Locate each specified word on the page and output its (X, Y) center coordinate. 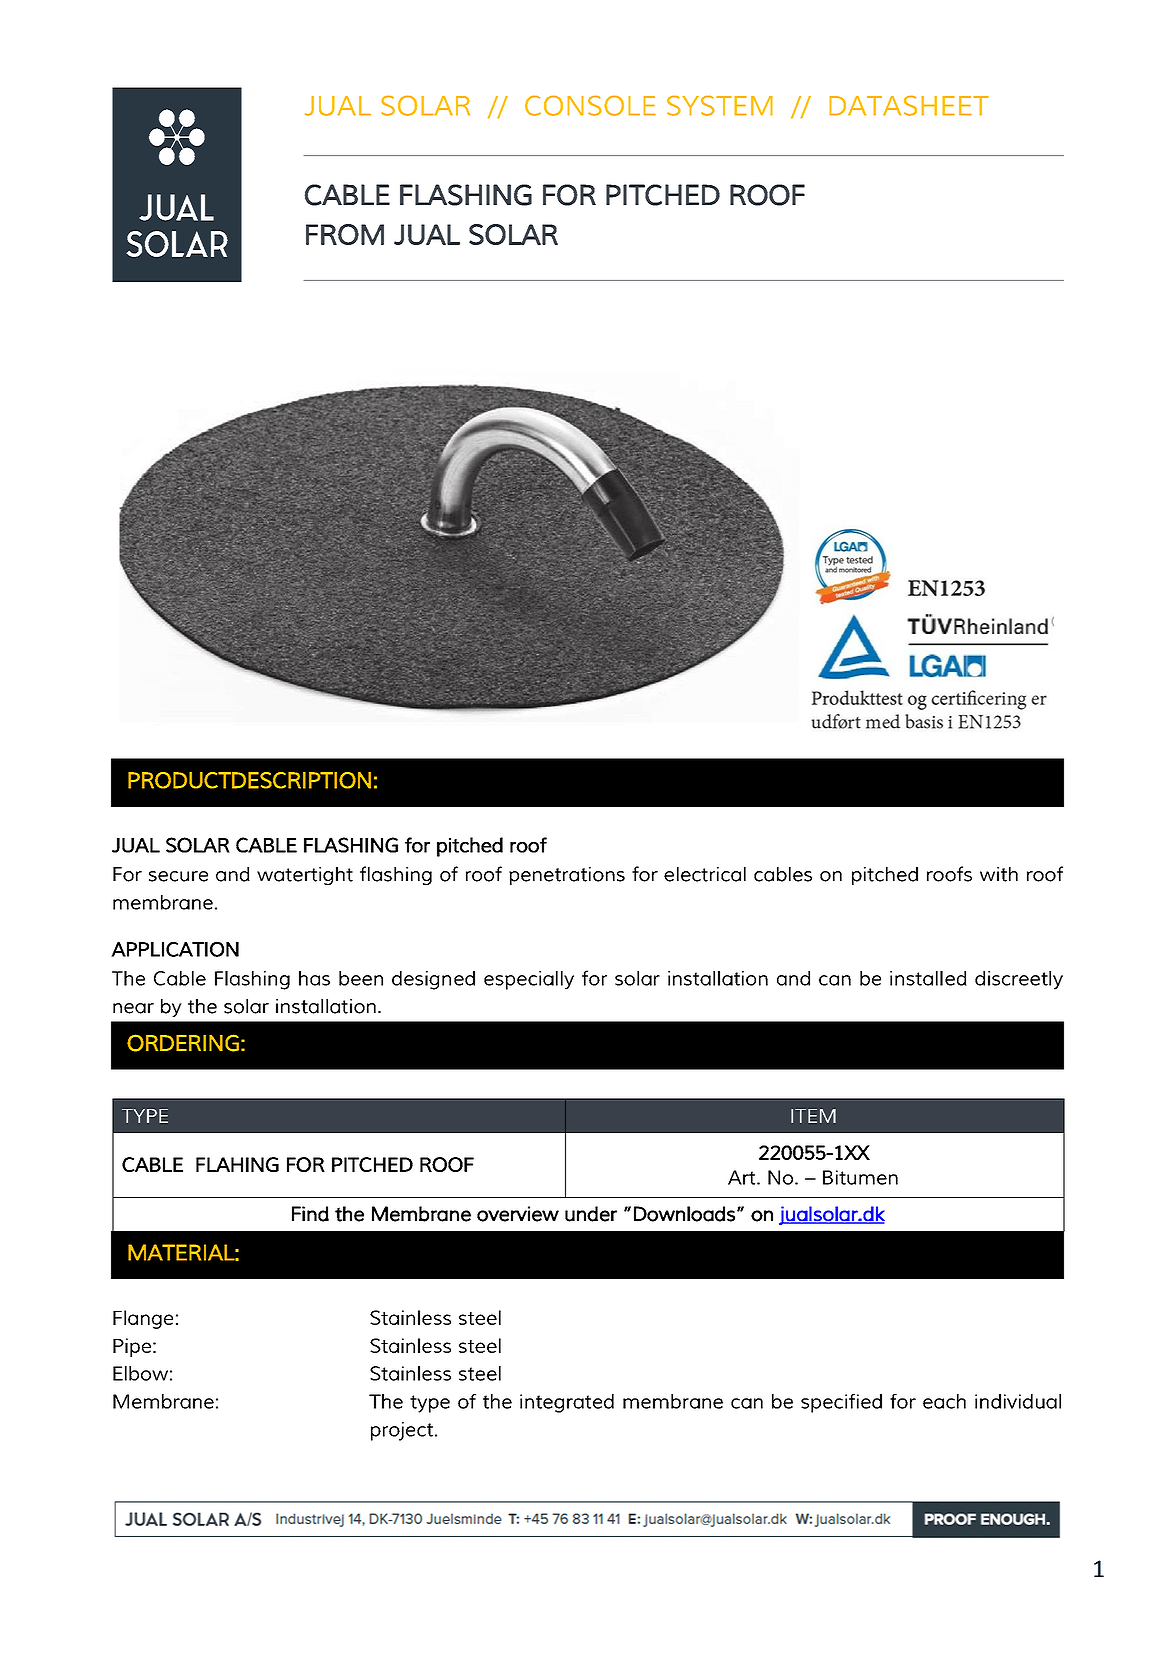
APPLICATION (175, 949)
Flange (143, 1319)
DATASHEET (909, 105)
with (999, 874)
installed (928, 978)
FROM (345, 234)
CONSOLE (590, 105)
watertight (305, 876)
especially (529, 980)
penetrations (567, 876)
